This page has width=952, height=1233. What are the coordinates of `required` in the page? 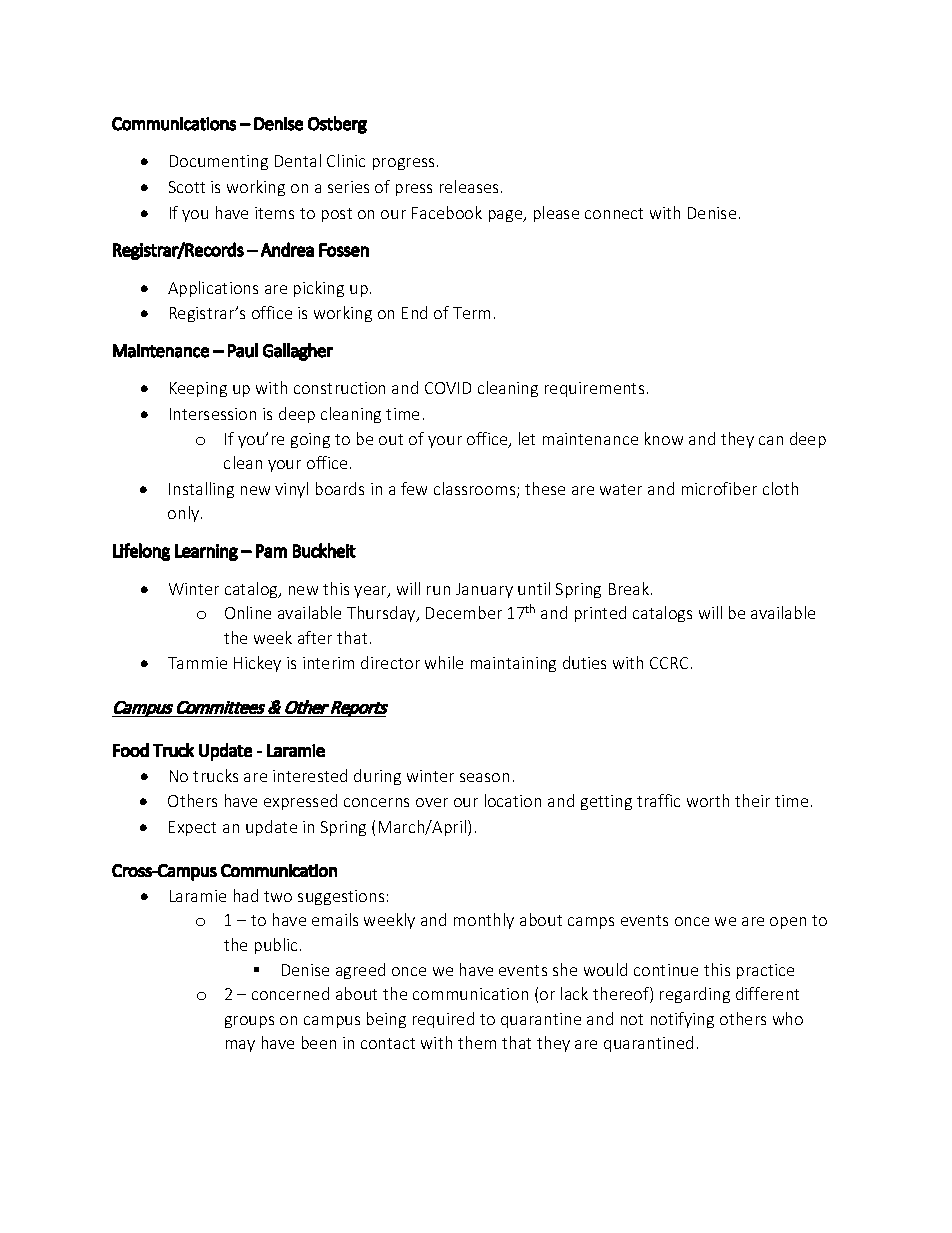 It's located at (443, 1020).
